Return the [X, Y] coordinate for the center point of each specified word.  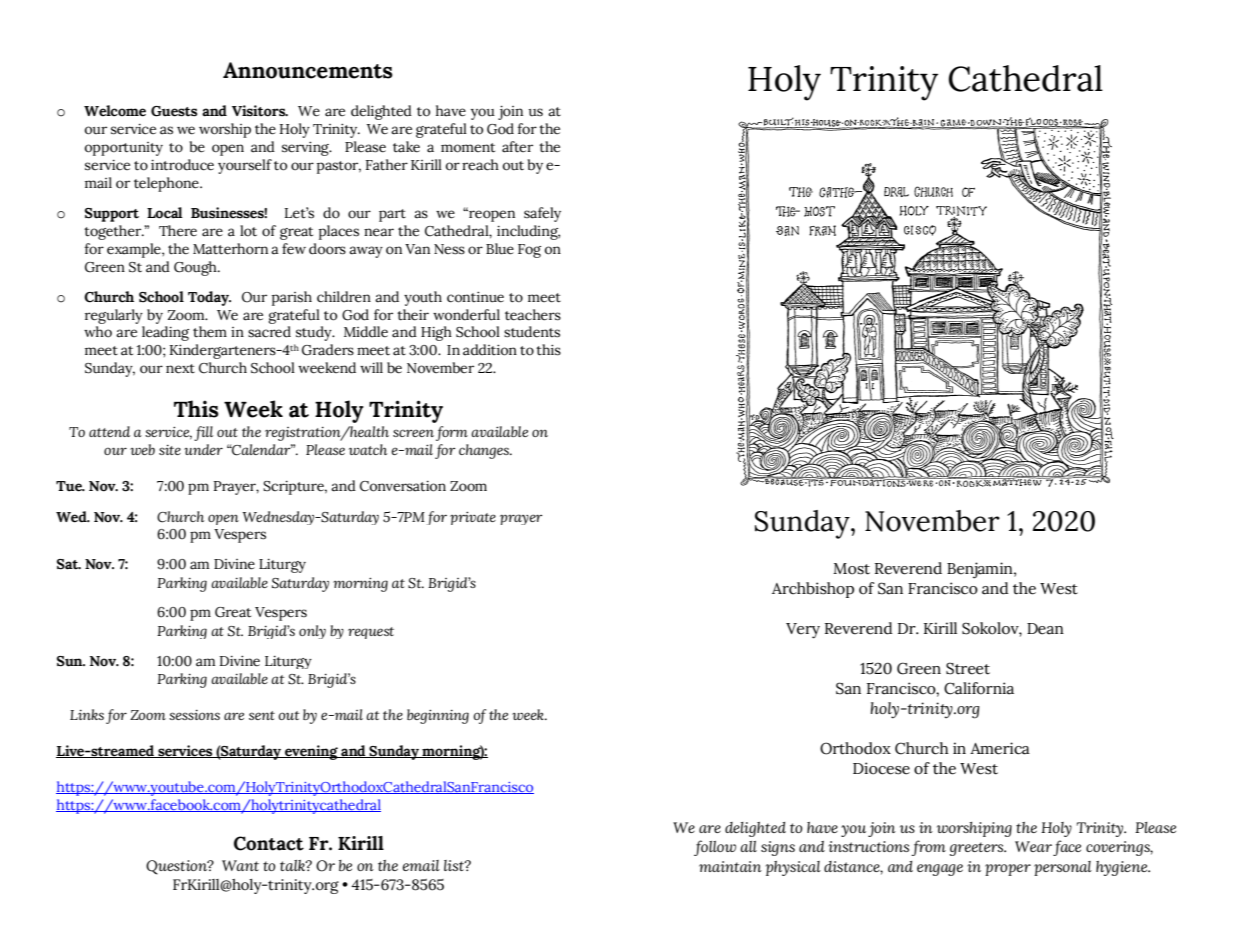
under [203, 449]
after [517, 147]
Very [803, 631]
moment [468, 148]
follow [715, 848]
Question [177, 867]
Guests [174, 111]
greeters [978, 849]
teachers [533, 315]
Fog [529, 251]
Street [968, 668]
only [312, 632]
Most [851, 569]
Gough [196, 268]
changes [485, 451]
